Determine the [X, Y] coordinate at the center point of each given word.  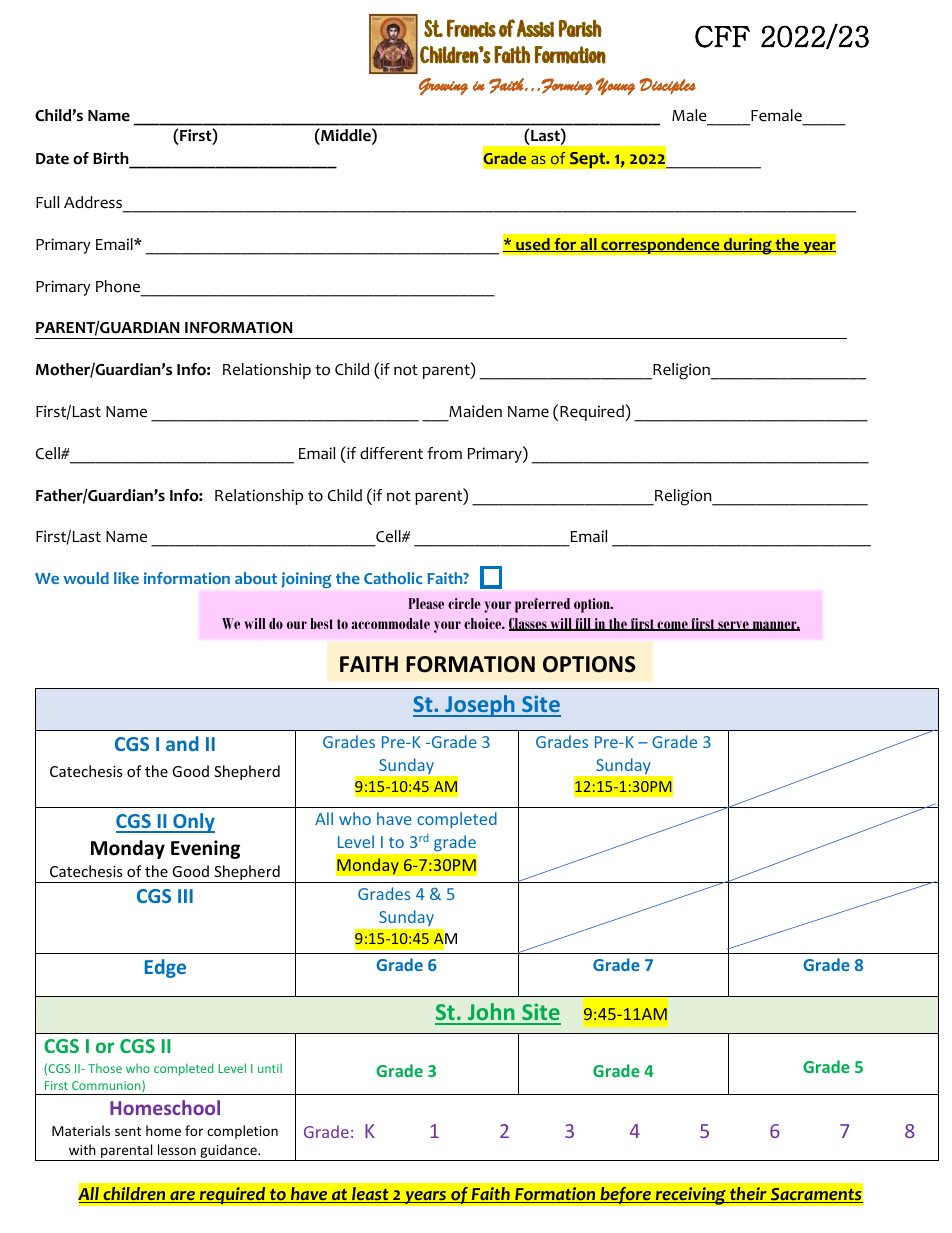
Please [426, 603]
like [126, 578]
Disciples [667, 86]
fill [583, 624]
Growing [443, 86]
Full [48, 202]
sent [128, 1131]
